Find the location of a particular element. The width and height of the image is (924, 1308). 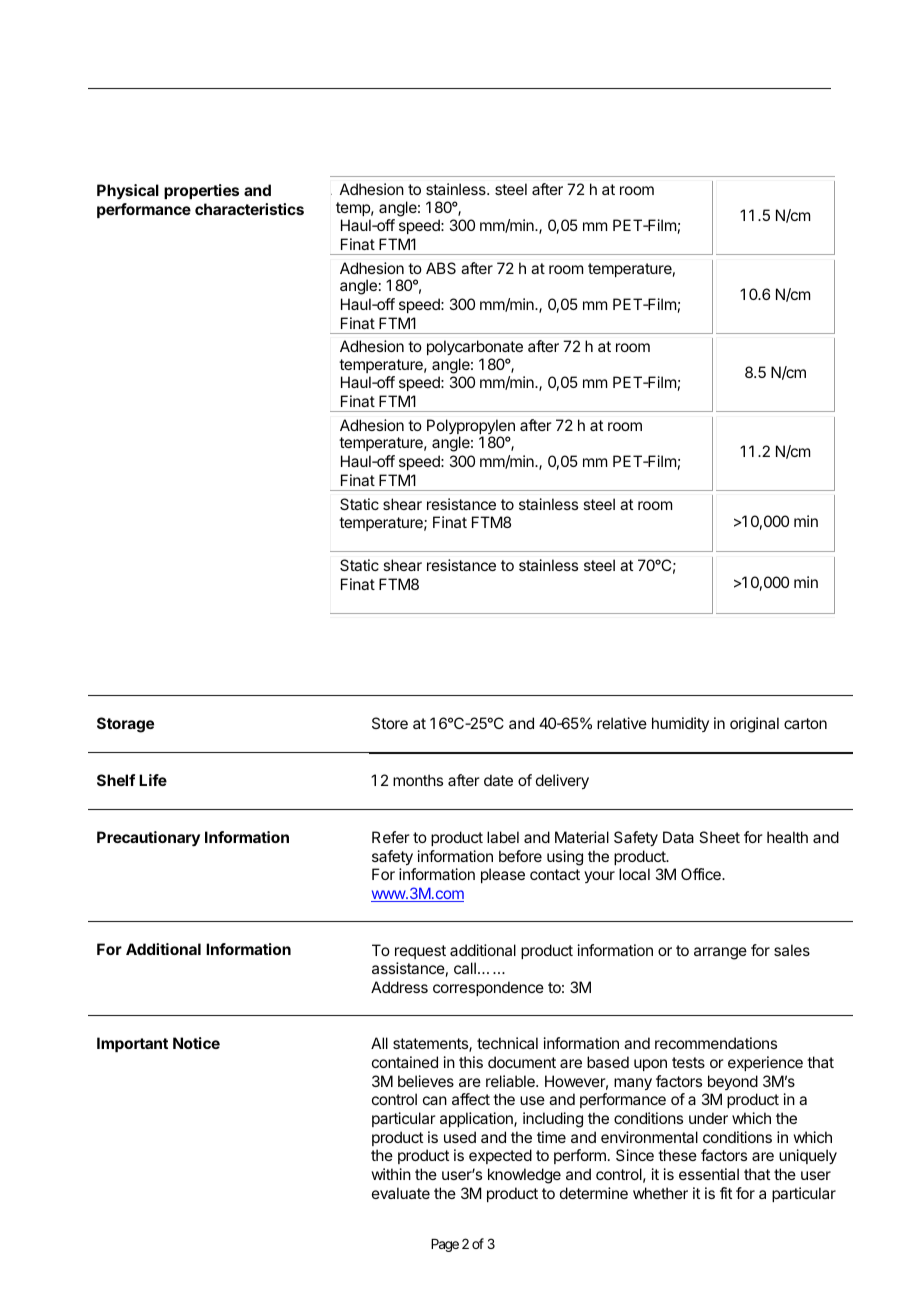

date is located at coordinates (498, 780).
